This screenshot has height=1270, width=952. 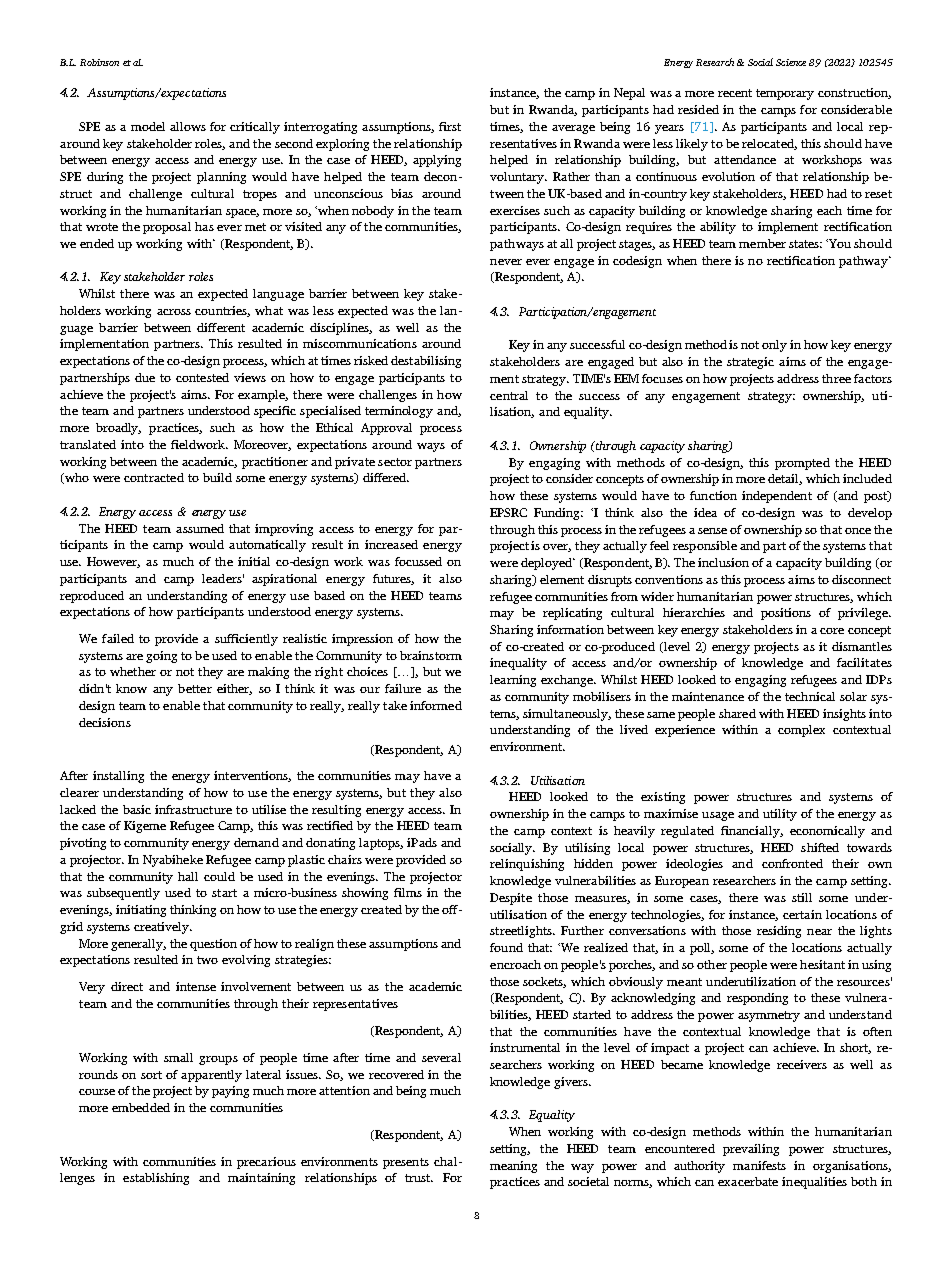 What do you see at coordinates (511, 899) in the screenshot?
I see `Despite` at bounding box center [511, 899].
